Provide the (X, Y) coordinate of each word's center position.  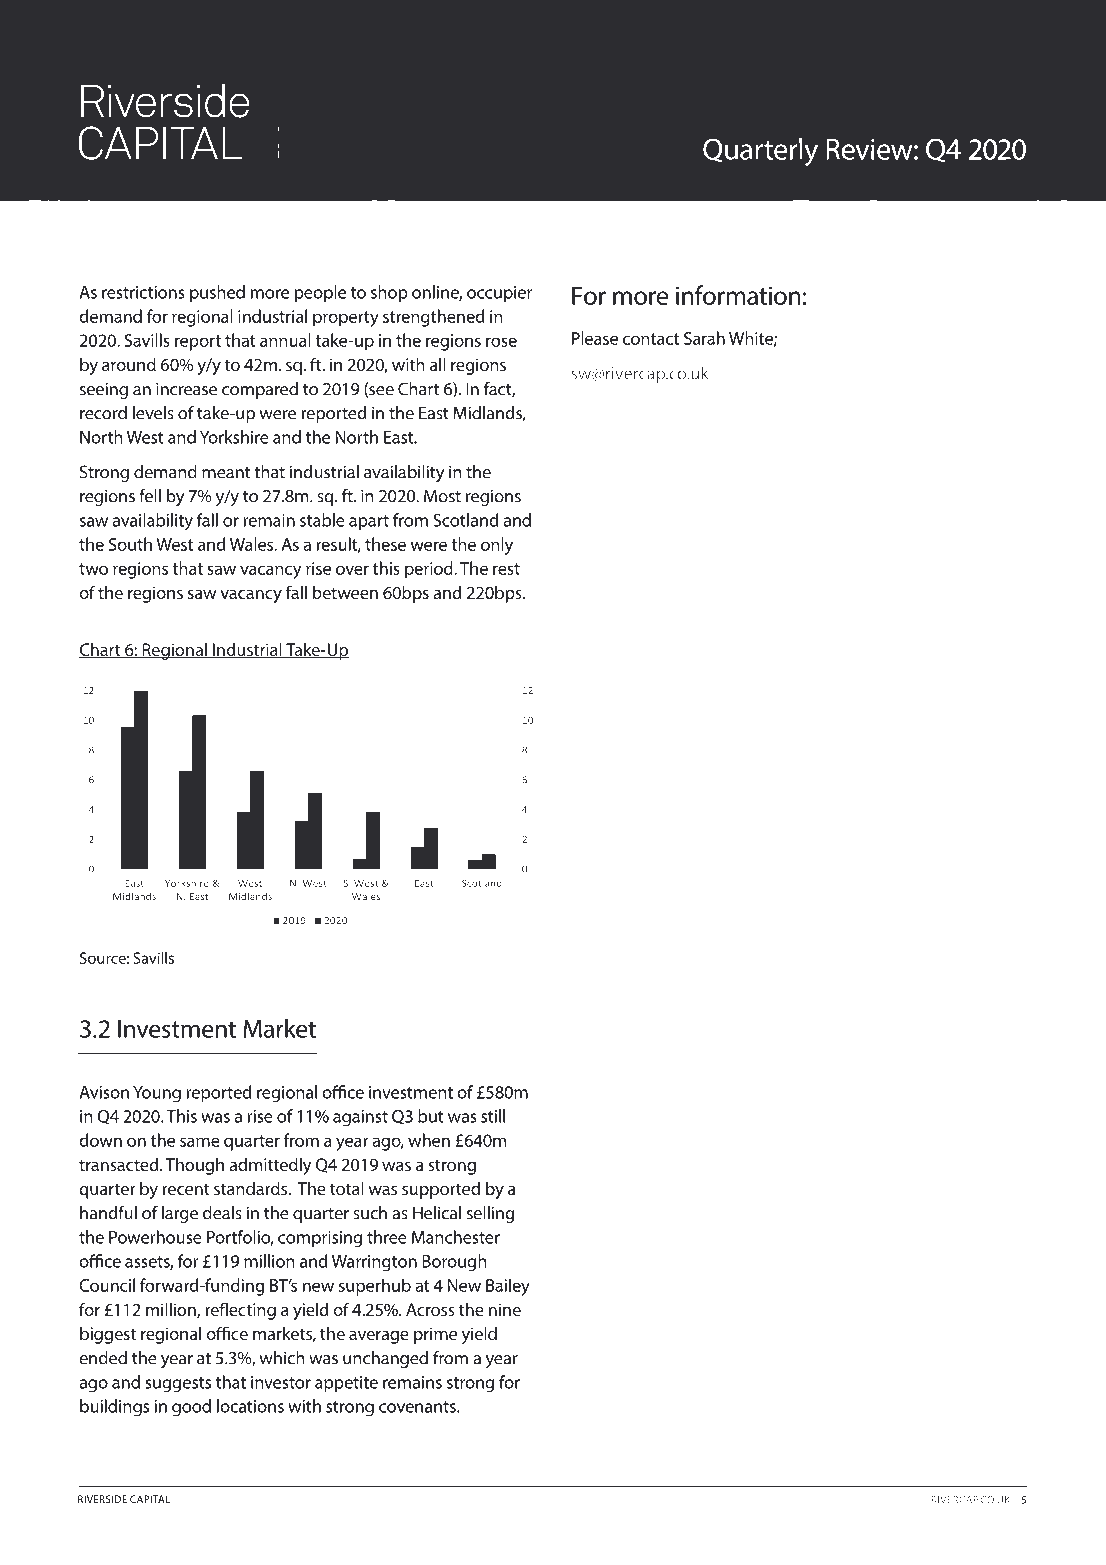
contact (651, 339)
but (431, 1116)
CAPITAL (150, 1499)
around (129, 364)
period (430, 570)
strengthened (433, 318)
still (493, 1116)
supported (441, 1190)
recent (186, 1189)
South (130, 544)
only (497, 546)
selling (490, 1214)
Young (157, 1094)
